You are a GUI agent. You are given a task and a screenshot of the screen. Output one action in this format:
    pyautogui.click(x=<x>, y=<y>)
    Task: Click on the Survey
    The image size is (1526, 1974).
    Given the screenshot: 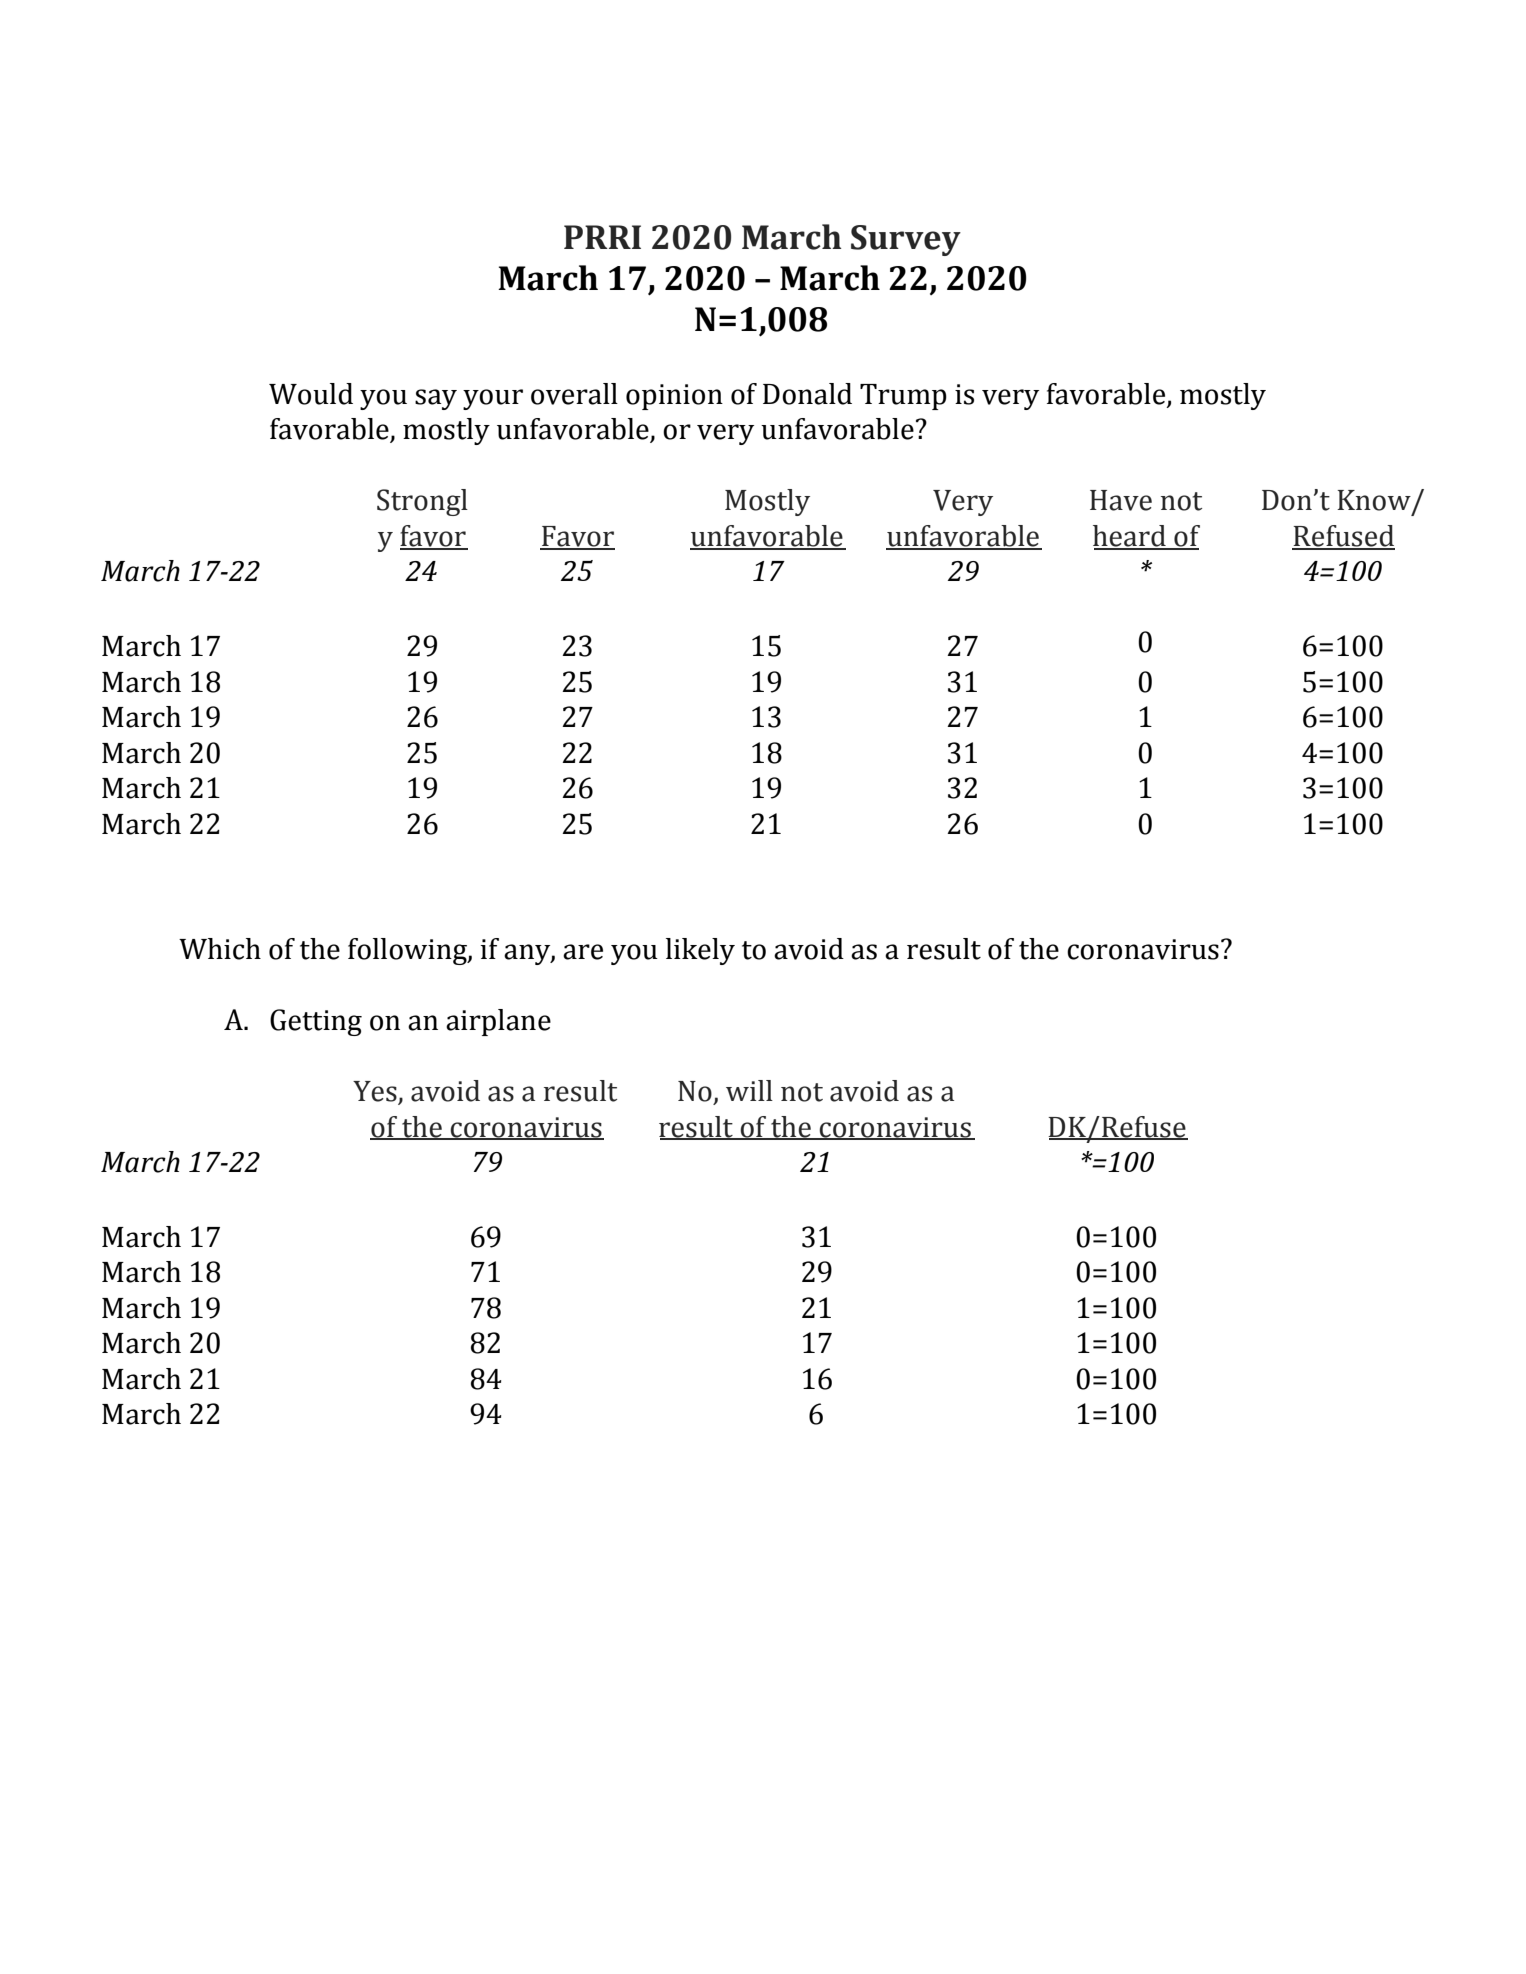 What is the action you would take?
    pyautogui.click(x=906, y=240)
